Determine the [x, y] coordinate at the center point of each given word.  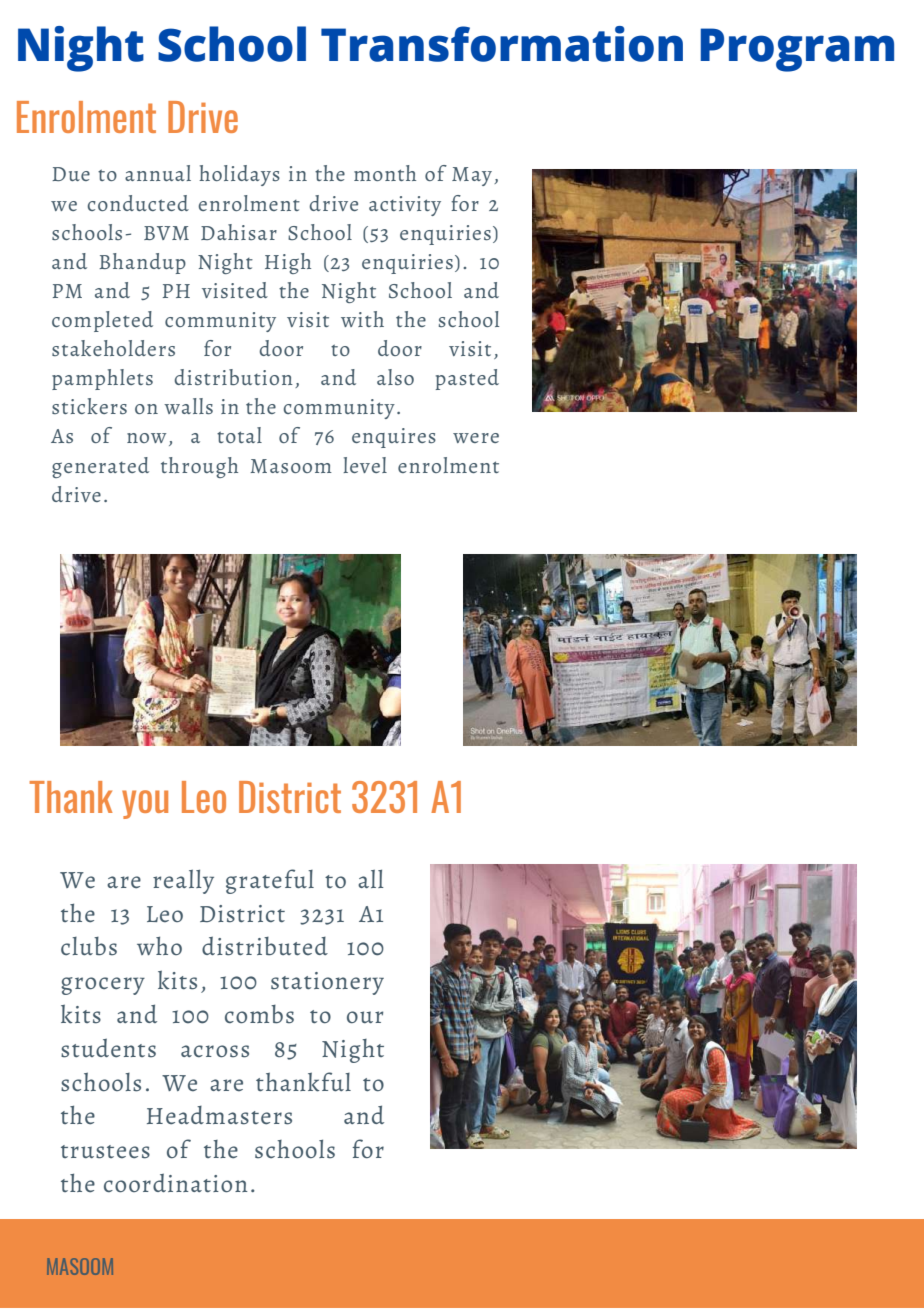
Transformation [502, 44]
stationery [327, 983]
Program [797, 50]
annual [158, 173]
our [365, 1017]
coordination [176, 1182]
